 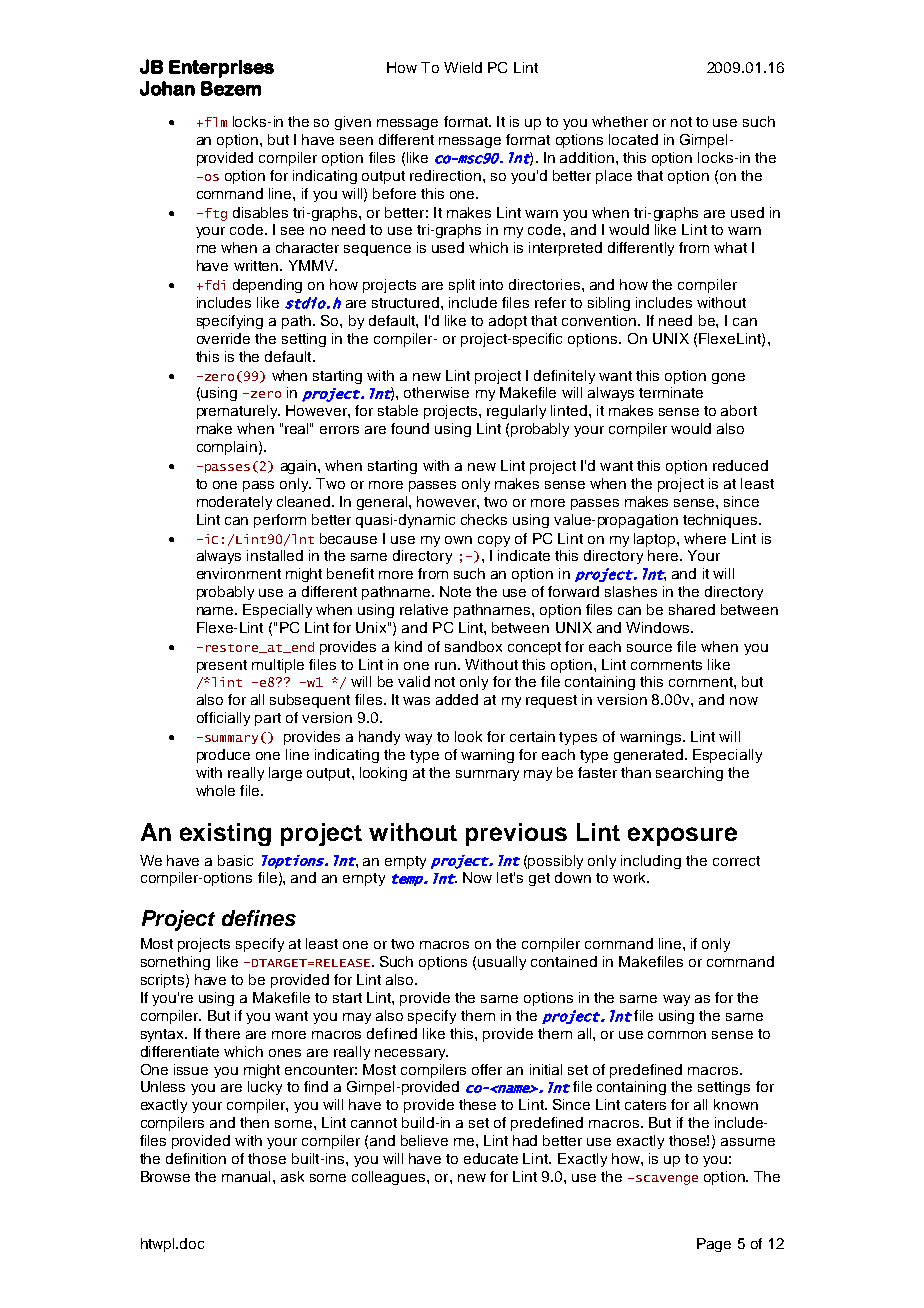 What do you see at coordinates (222, 666) in the image?
I see `present` at bounding box center [222, 666].
